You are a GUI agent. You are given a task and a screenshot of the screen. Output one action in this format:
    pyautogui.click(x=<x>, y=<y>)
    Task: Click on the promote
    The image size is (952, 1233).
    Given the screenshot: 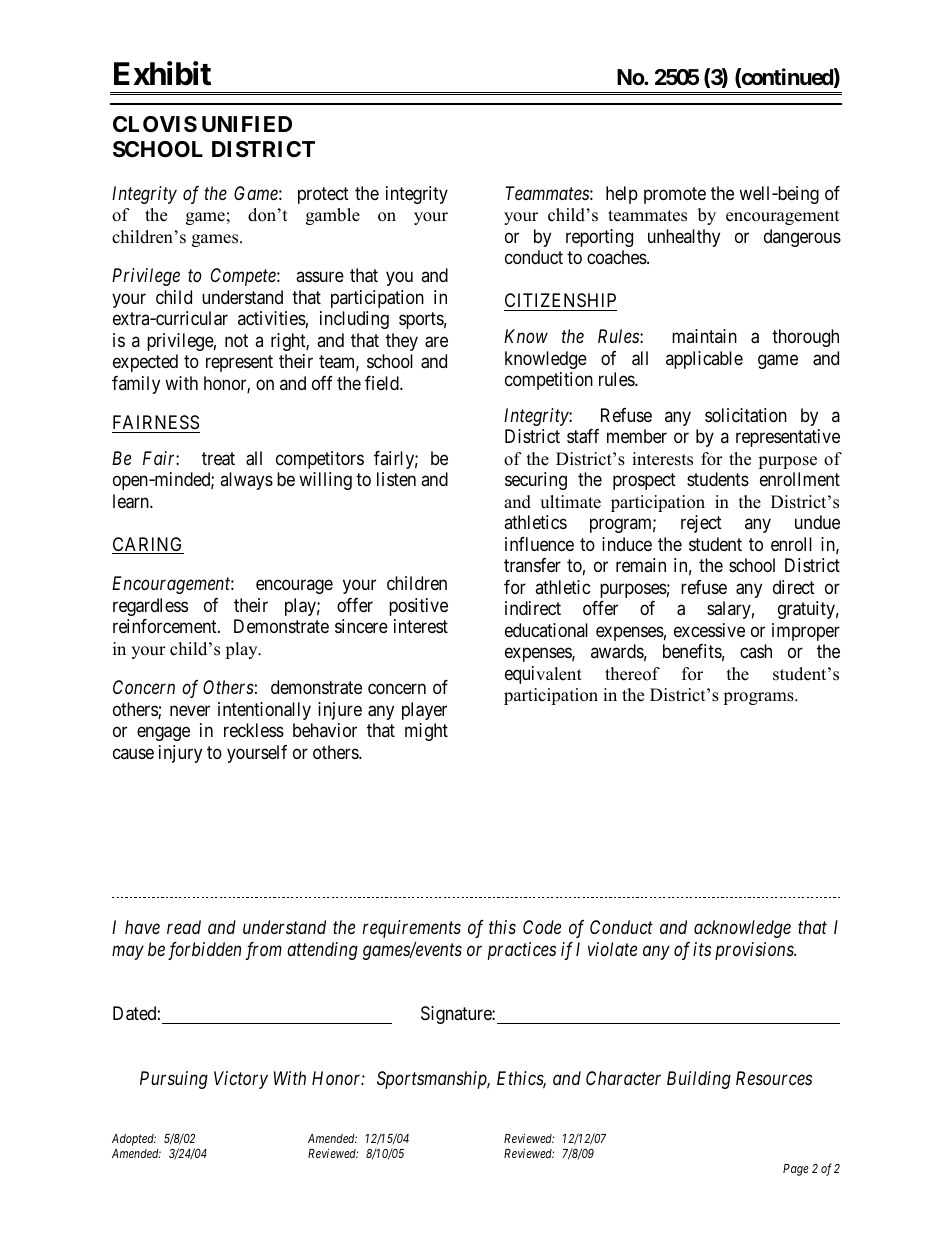 What is the action you would take?
    pyautogui.click(x=675, y=195)
